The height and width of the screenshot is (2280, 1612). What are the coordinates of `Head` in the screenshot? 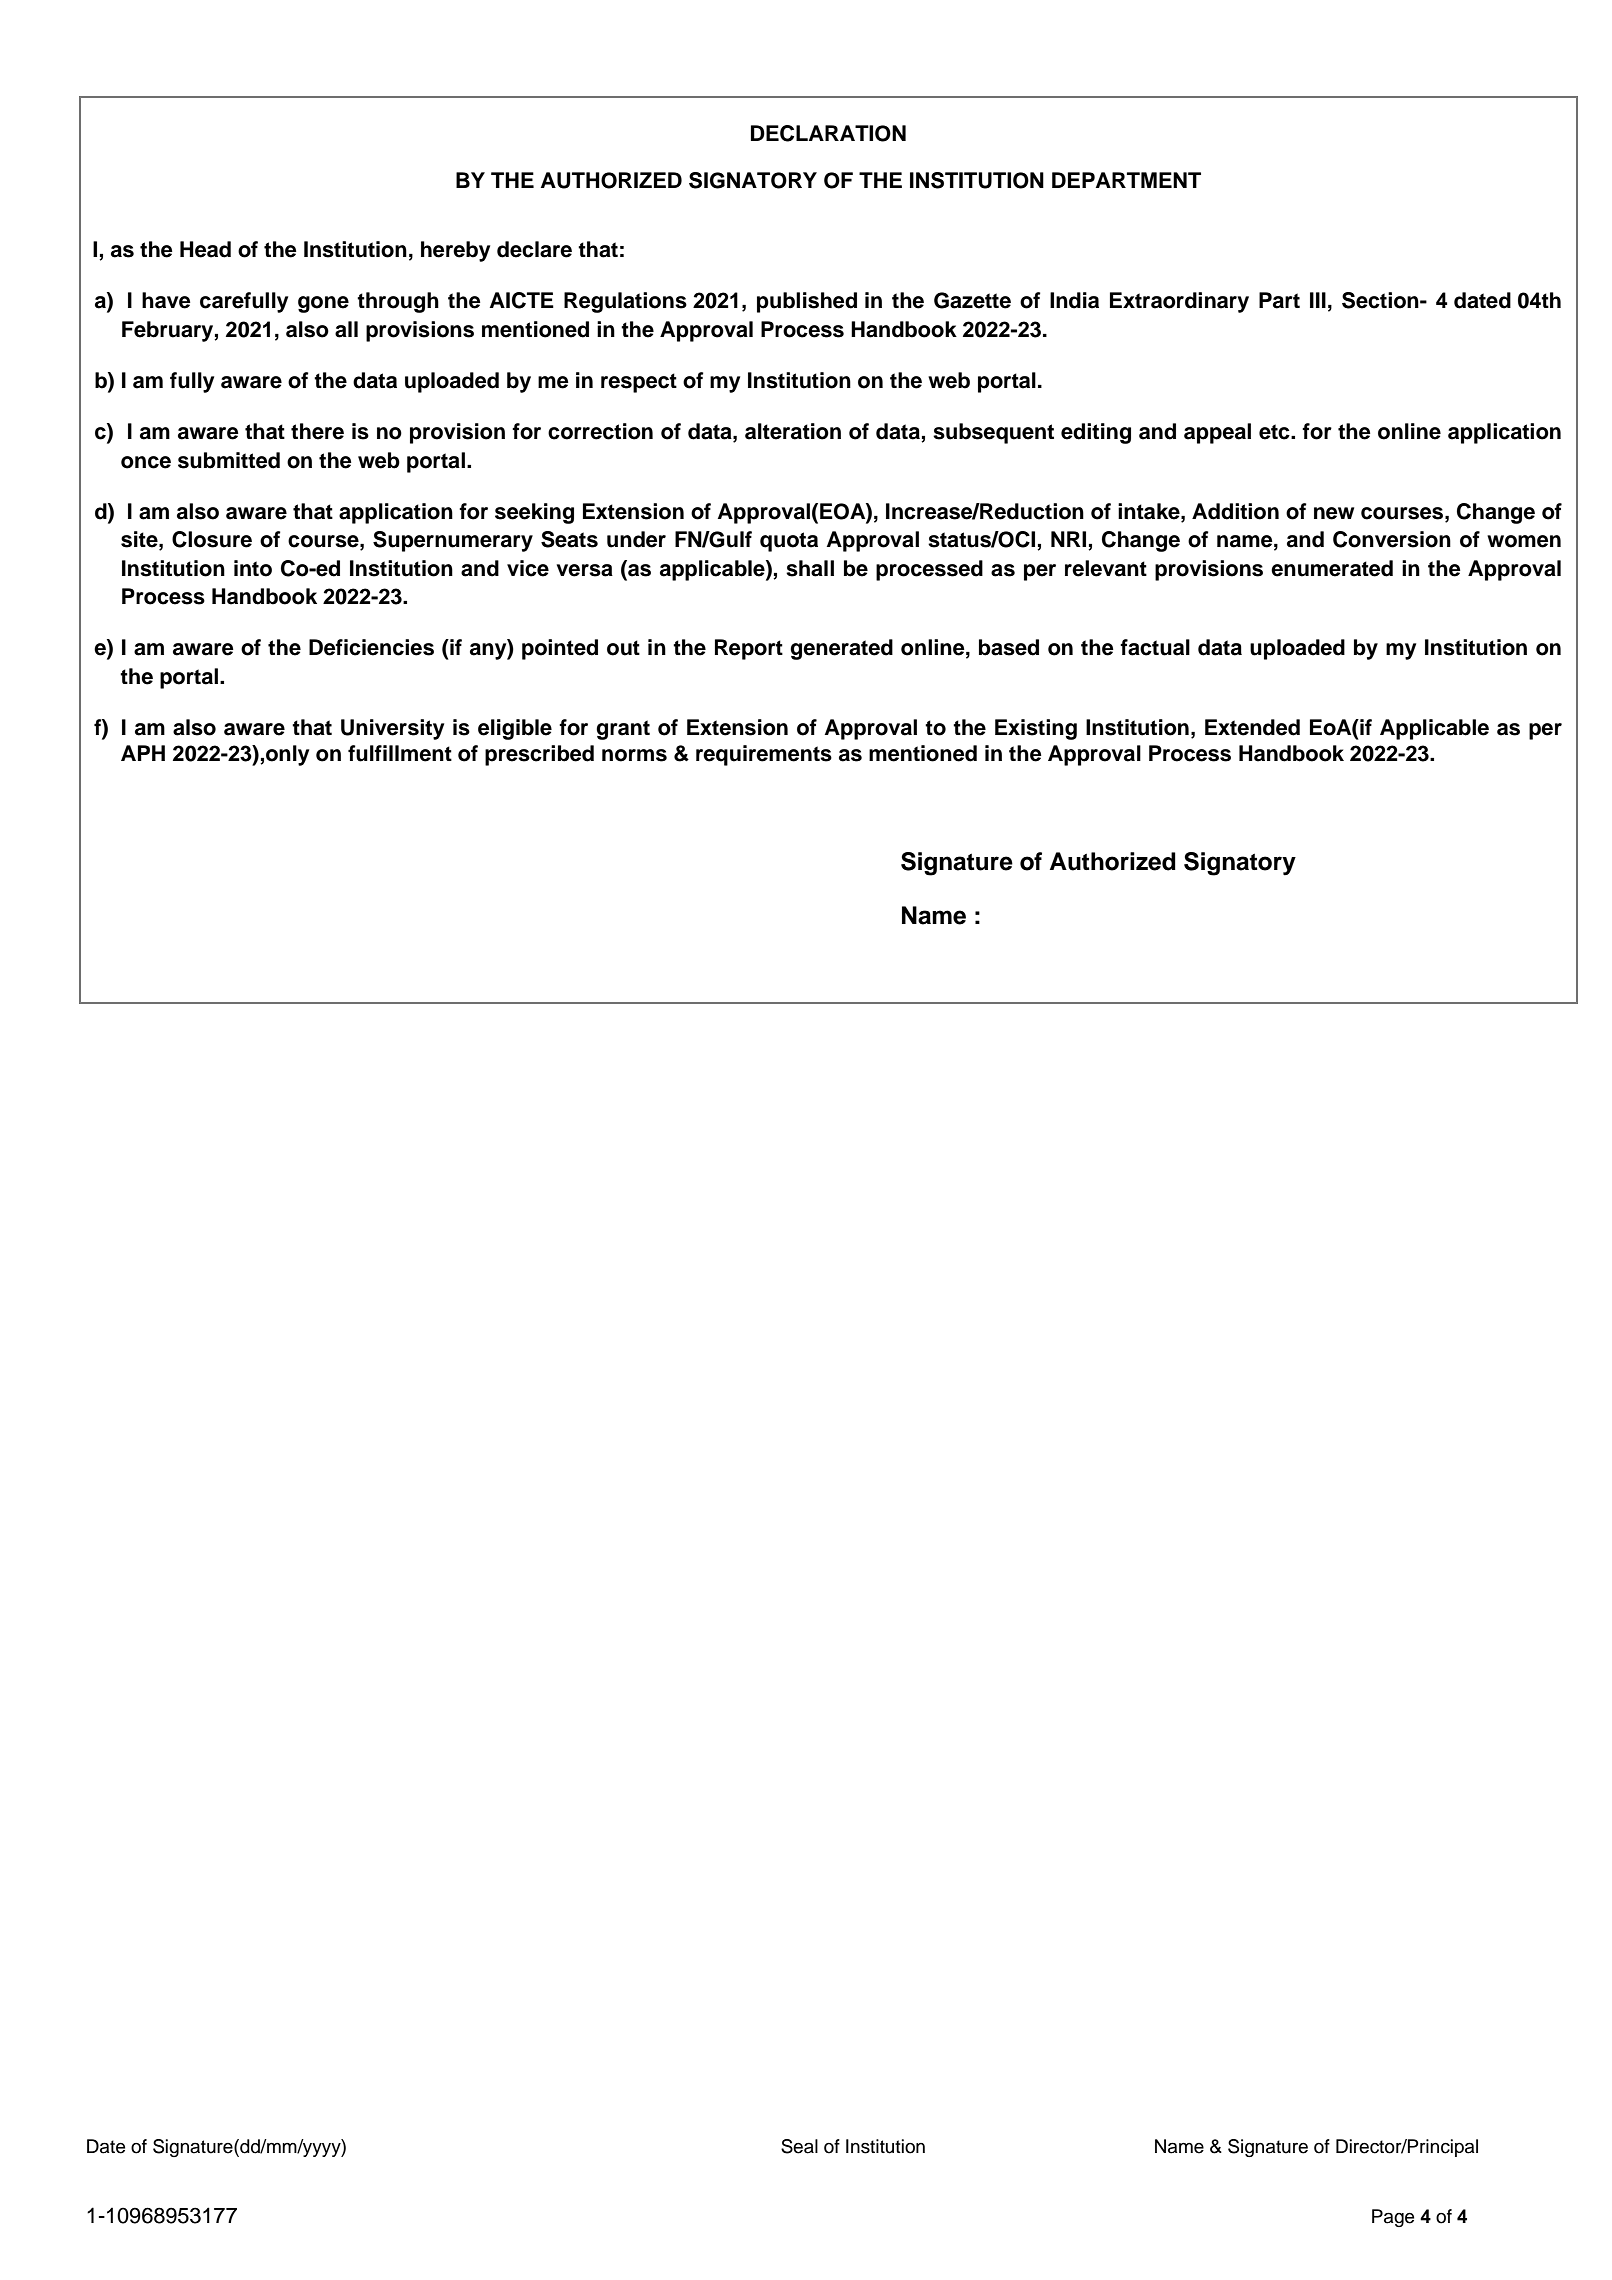 It's located at (205, 249).
